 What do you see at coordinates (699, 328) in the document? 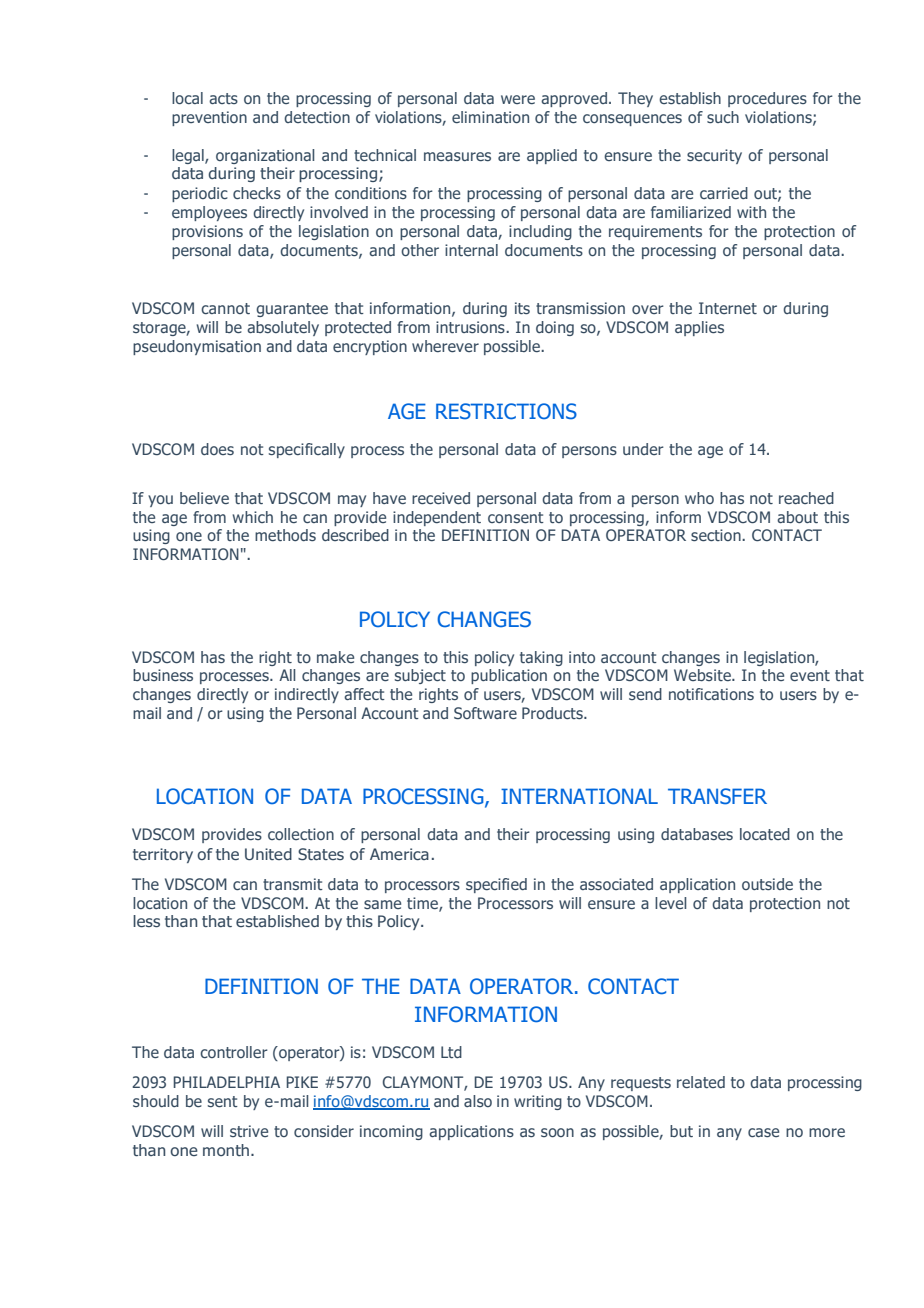
I see `applies` at bounding box center [699, 328].
